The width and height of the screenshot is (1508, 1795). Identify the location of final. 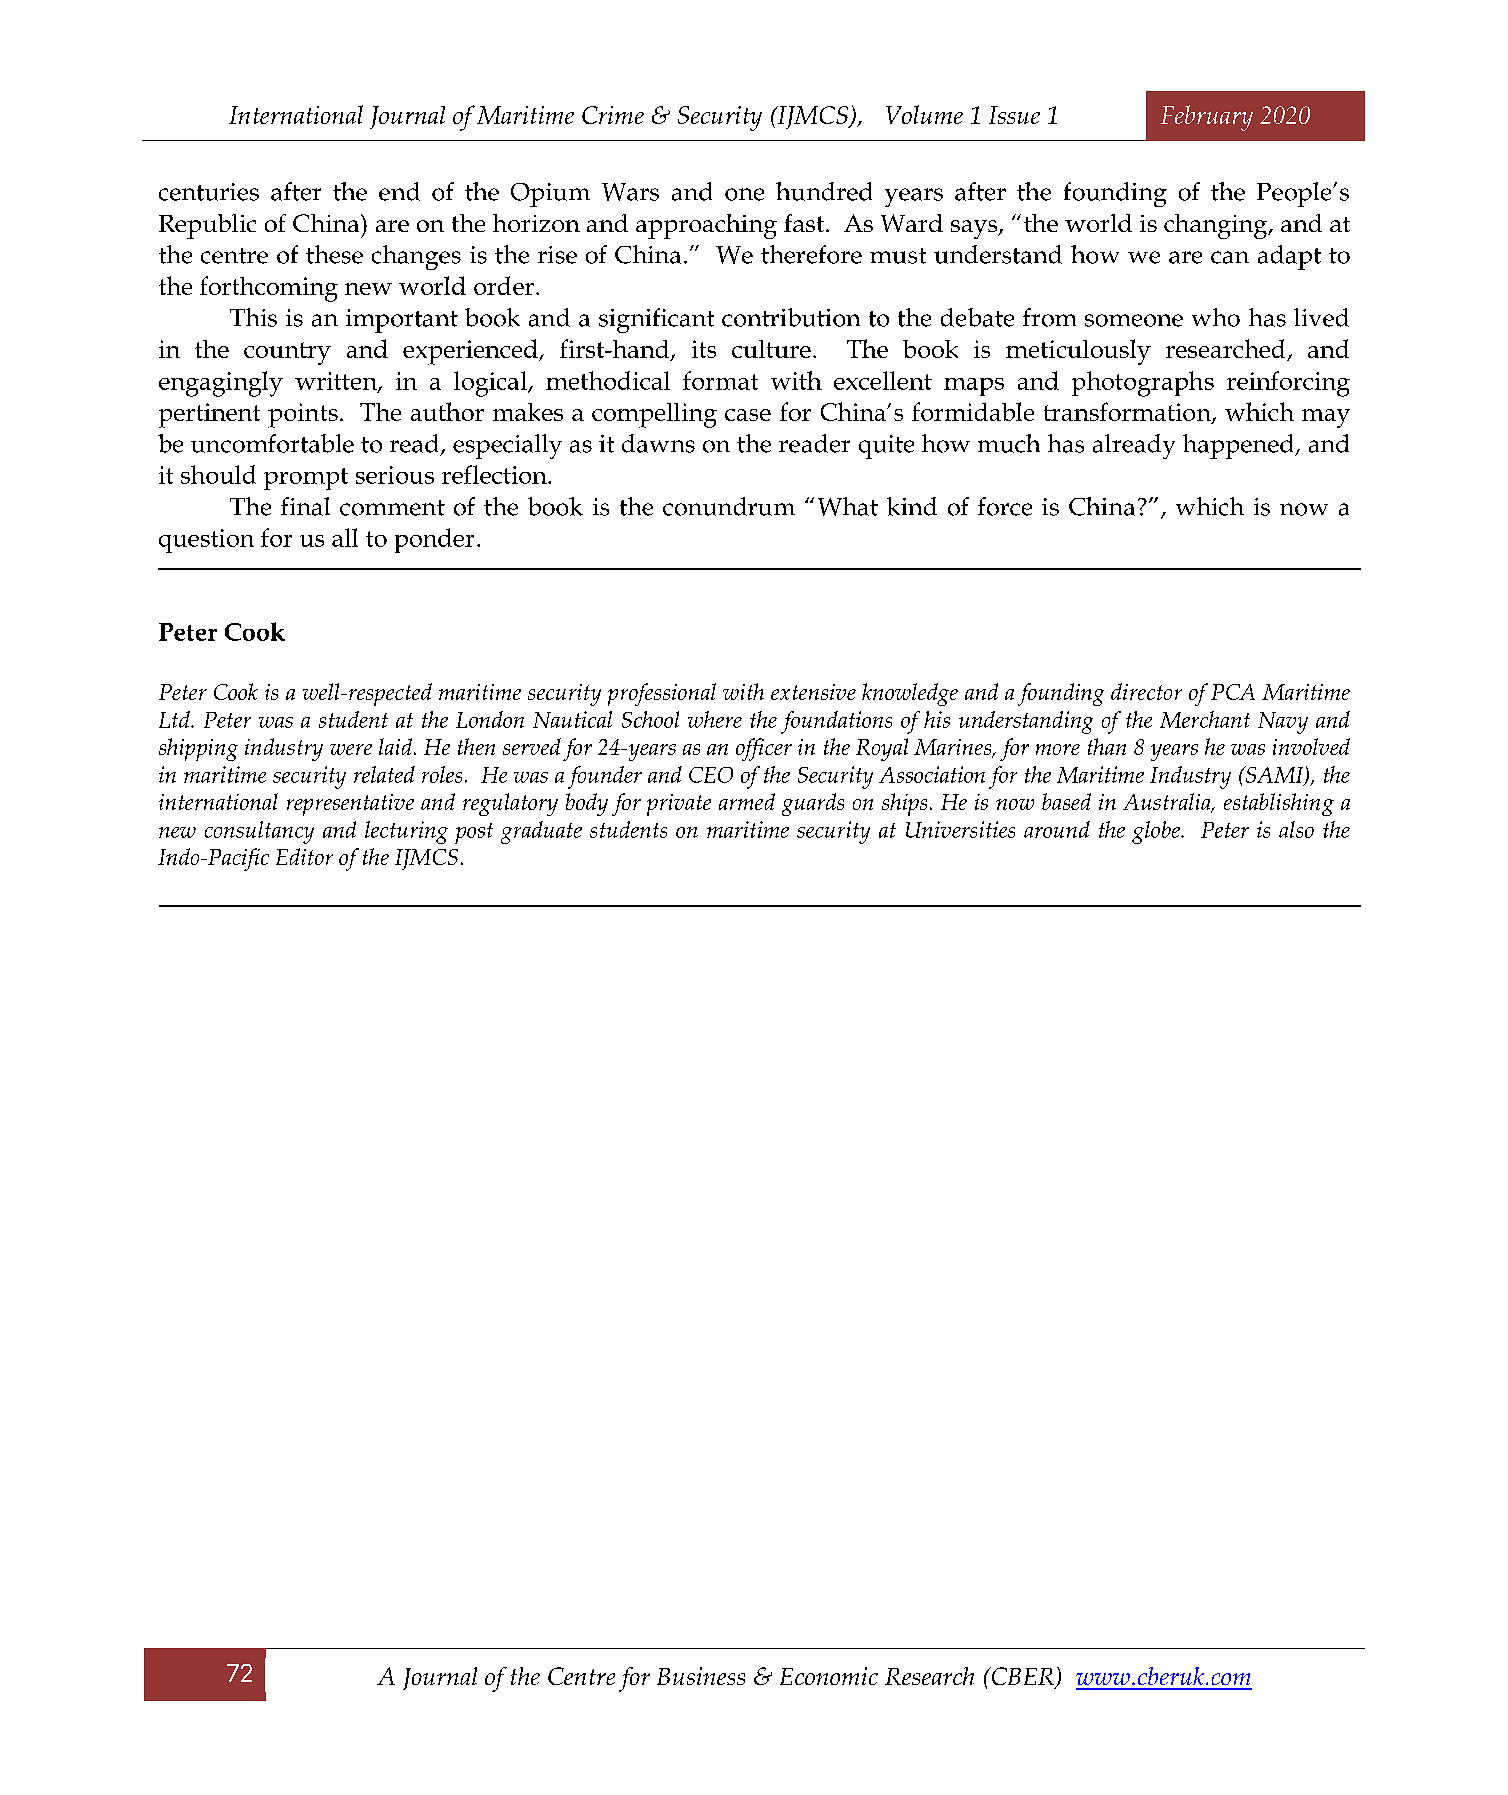
(305, 506).
